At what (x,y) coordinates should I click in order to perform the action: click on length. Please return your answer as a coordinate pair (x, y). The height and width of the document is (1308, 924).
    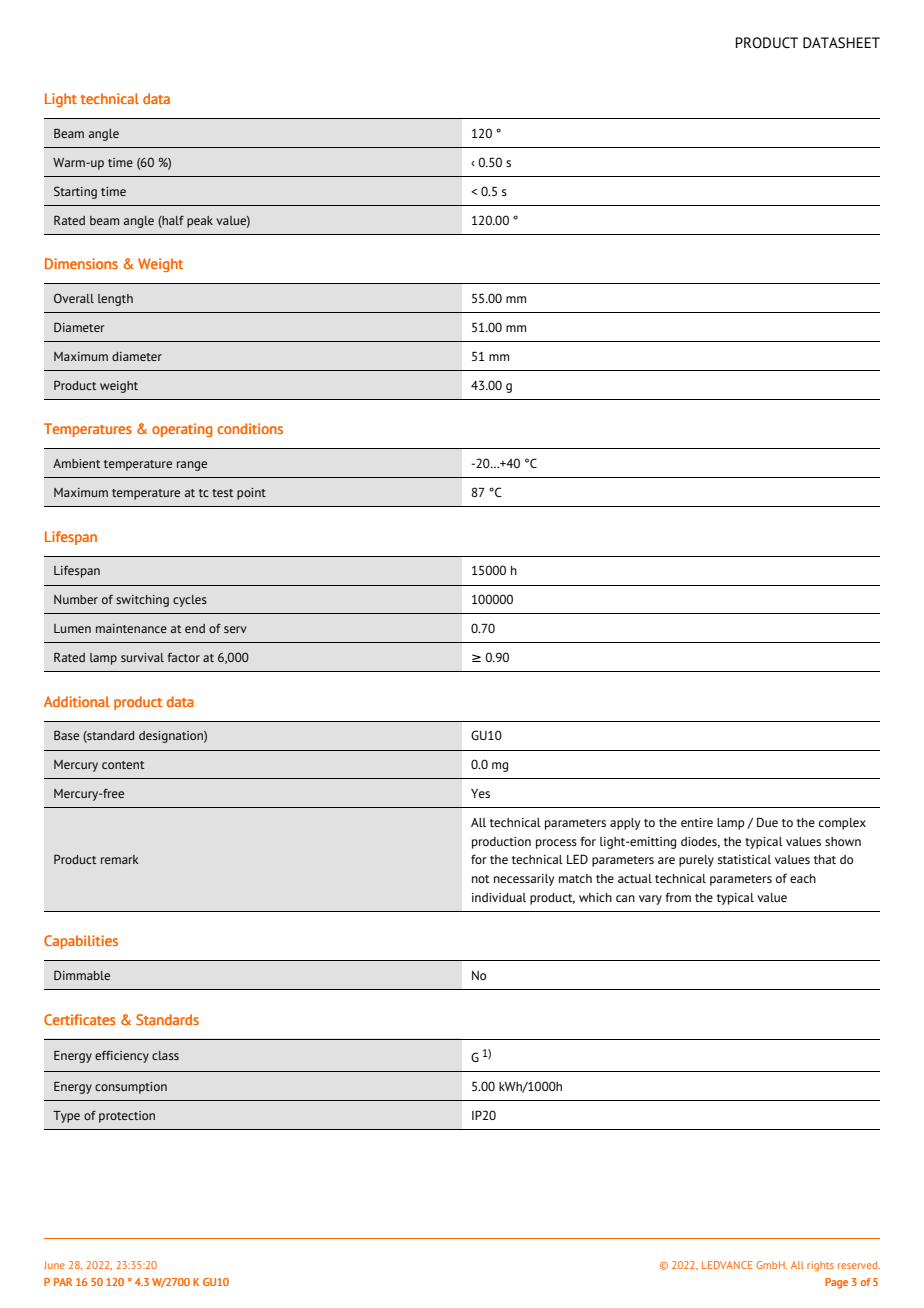
    Looking at the image, I should click on (115, 300).
